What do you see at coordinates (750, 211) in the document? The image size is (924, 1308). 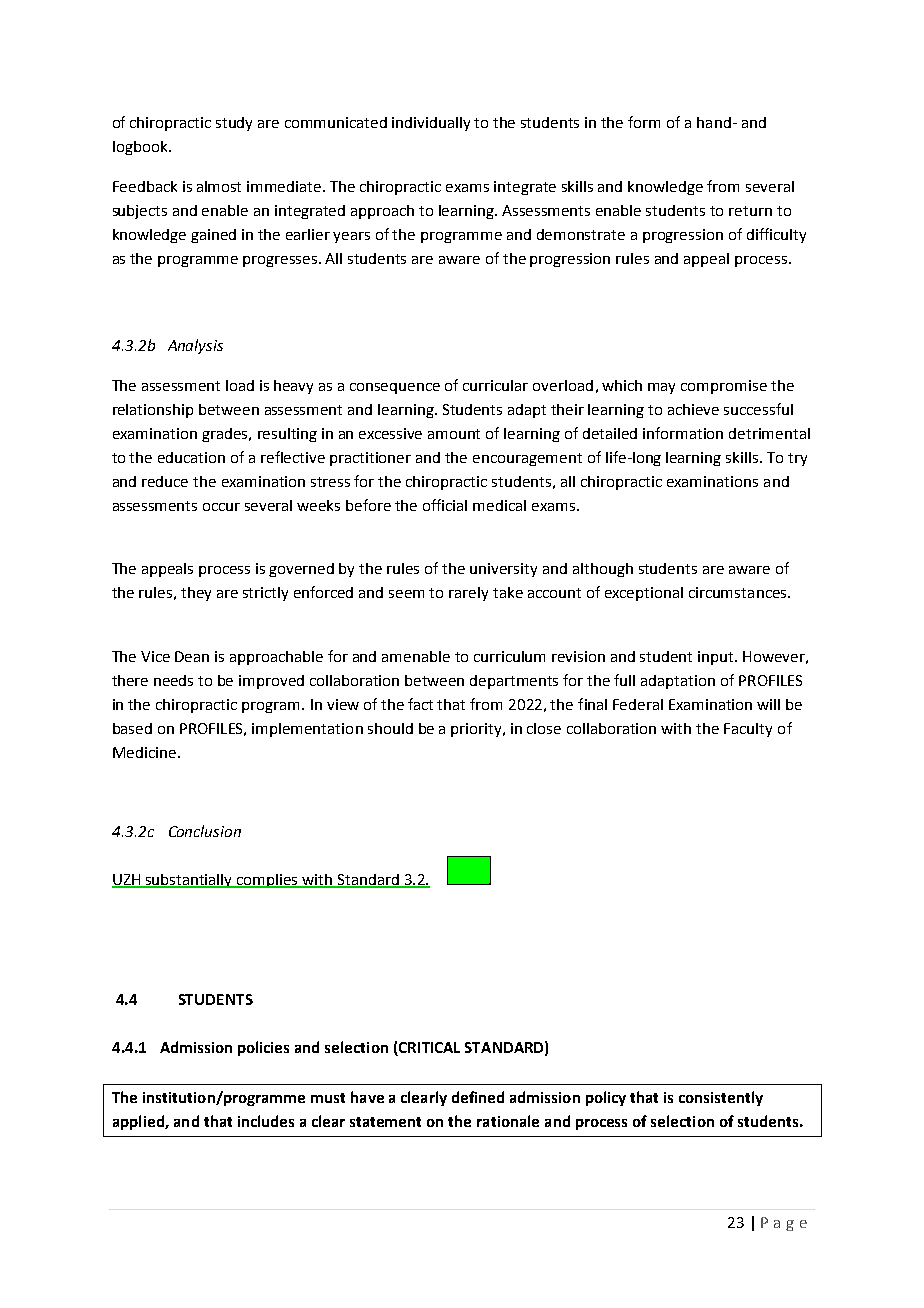 I see `return` at bounding box center [750, 211].
